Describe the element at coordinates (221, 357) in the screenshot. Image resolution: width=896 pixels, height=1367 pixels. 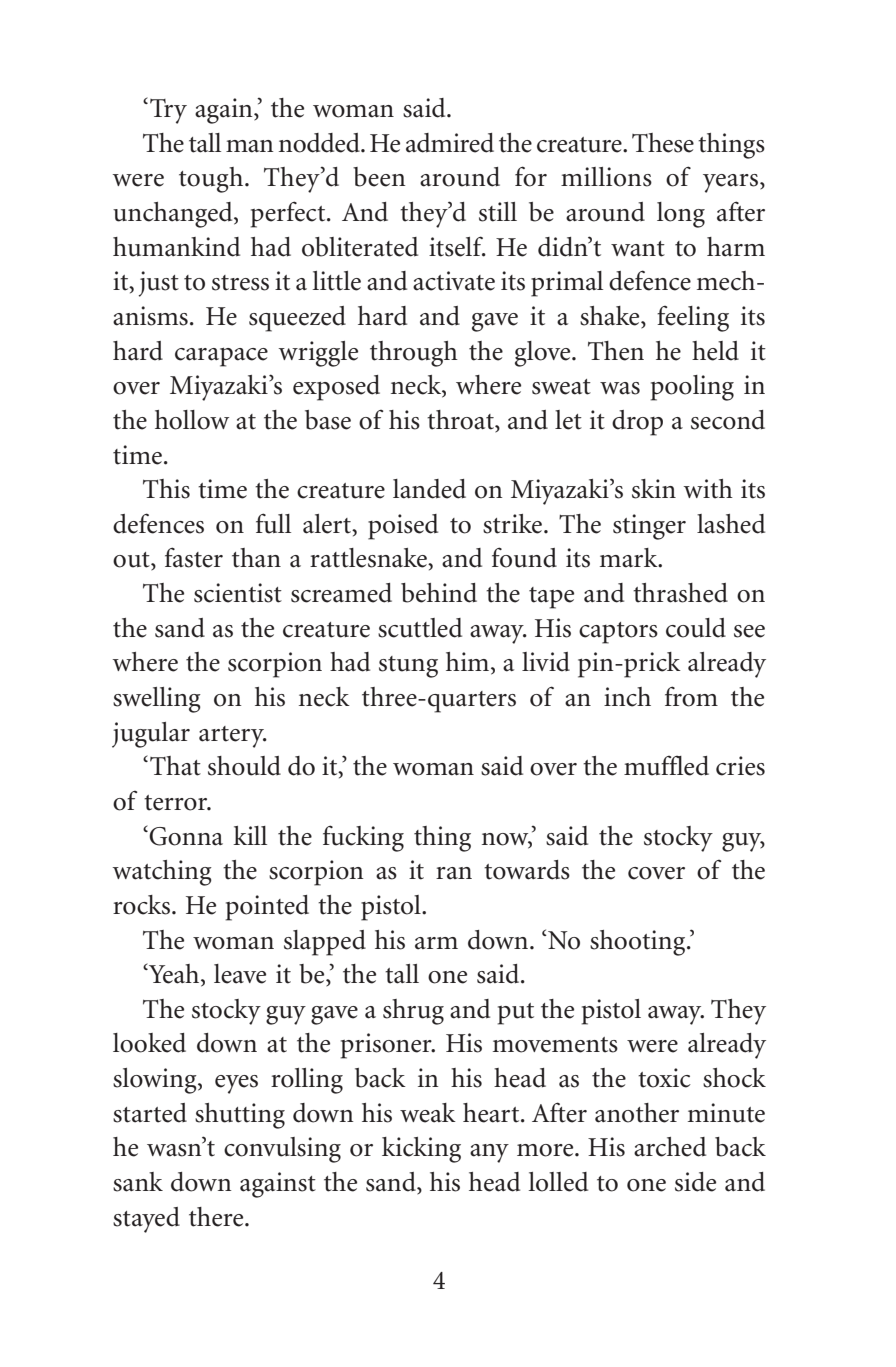
I see `carapace` at that location.
